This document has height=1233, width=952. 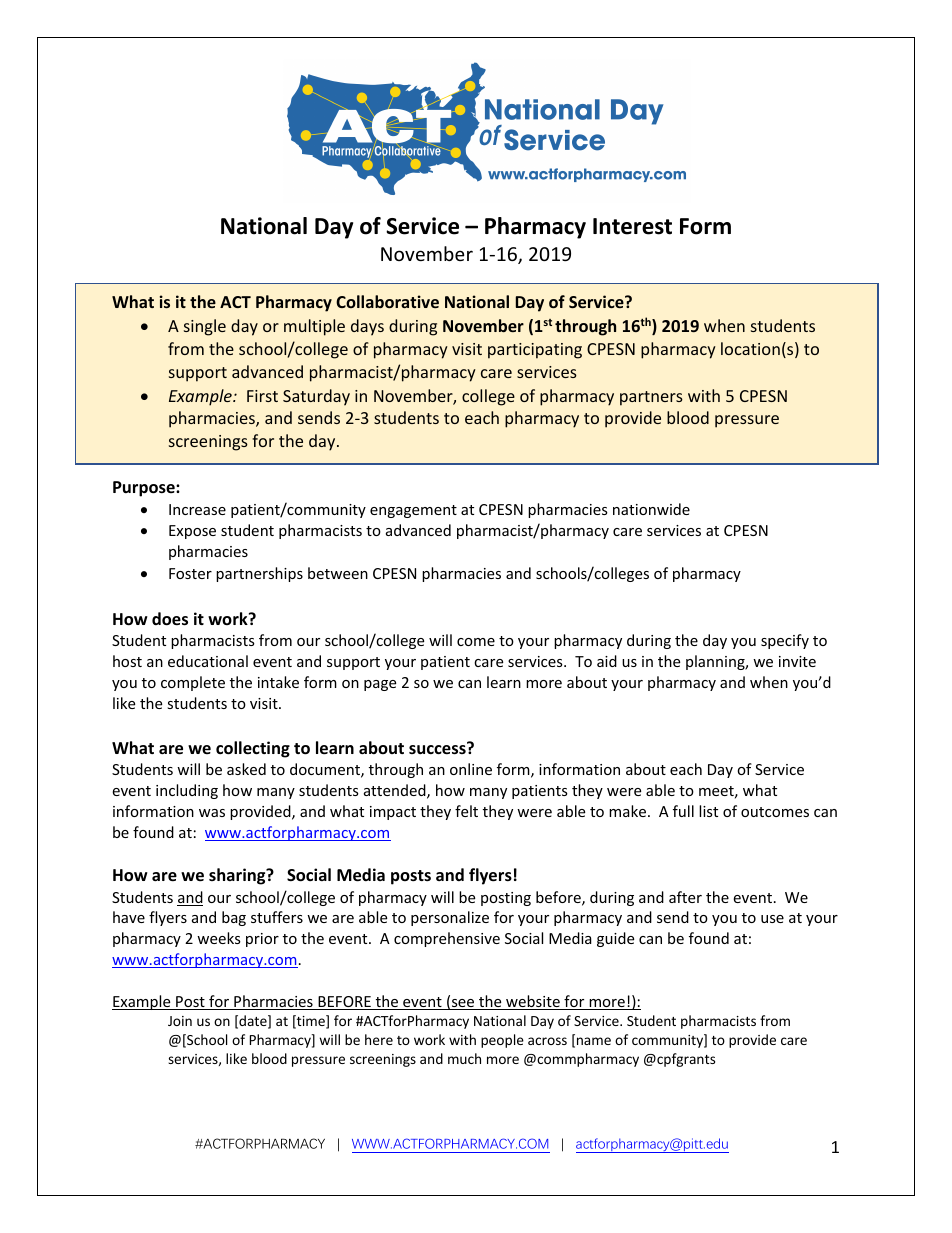 I want to click on specify, so click(x=785, y=641).
